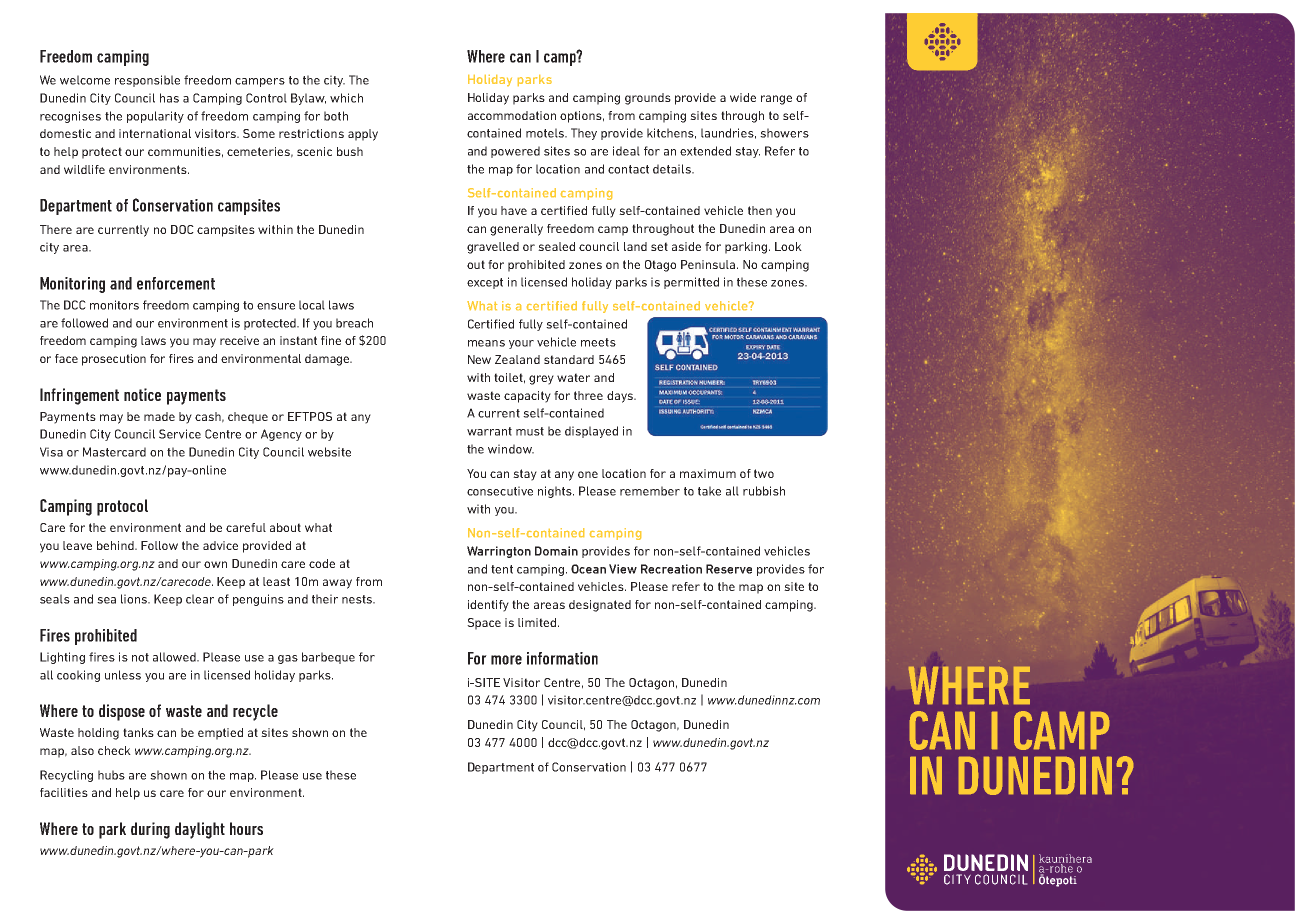  What do you see at coordinates (506, 660) in the document?
I see `more` at bounding box center [506, 660].
